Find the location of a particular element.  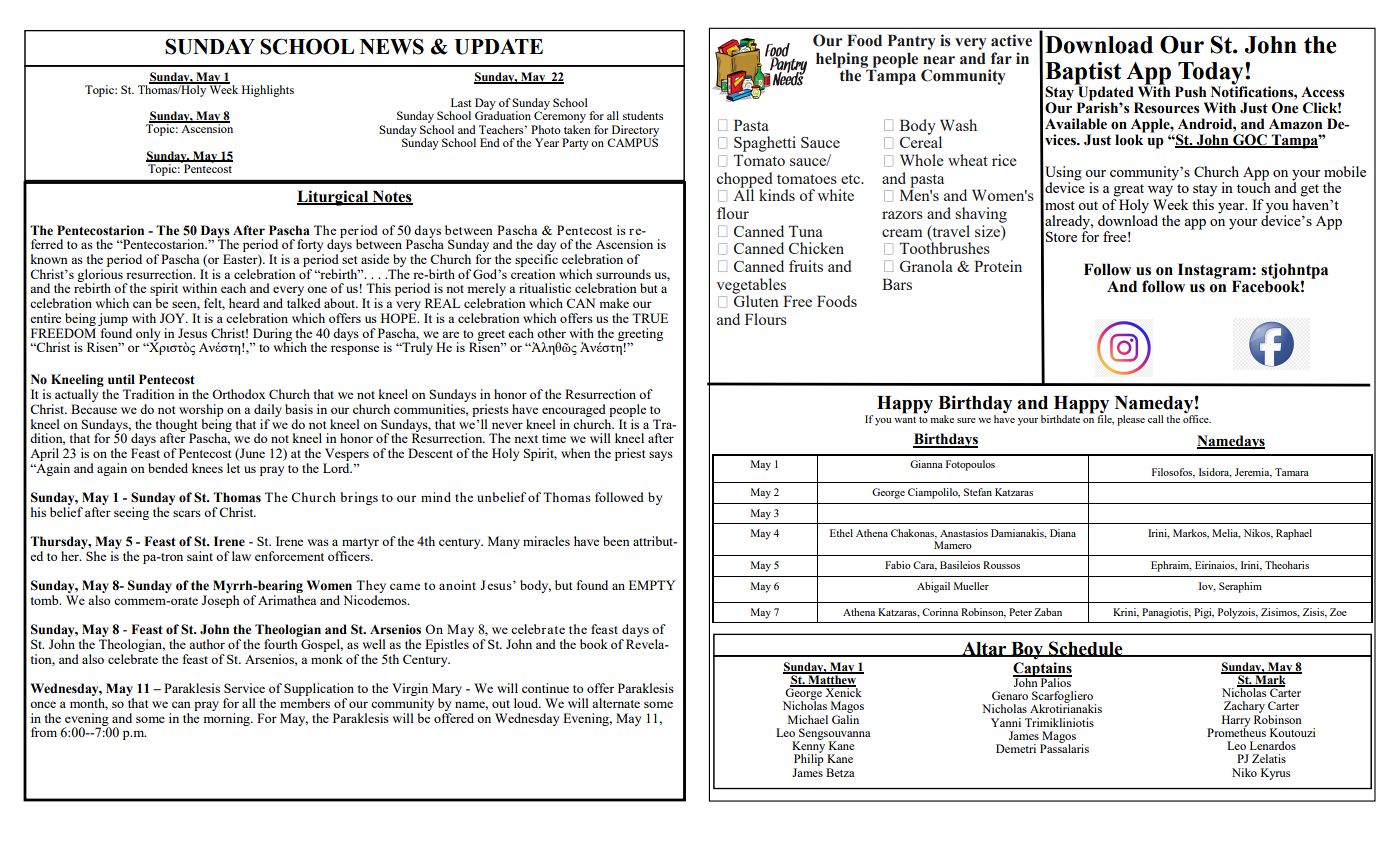

been is located at coordinates (616, 541).
